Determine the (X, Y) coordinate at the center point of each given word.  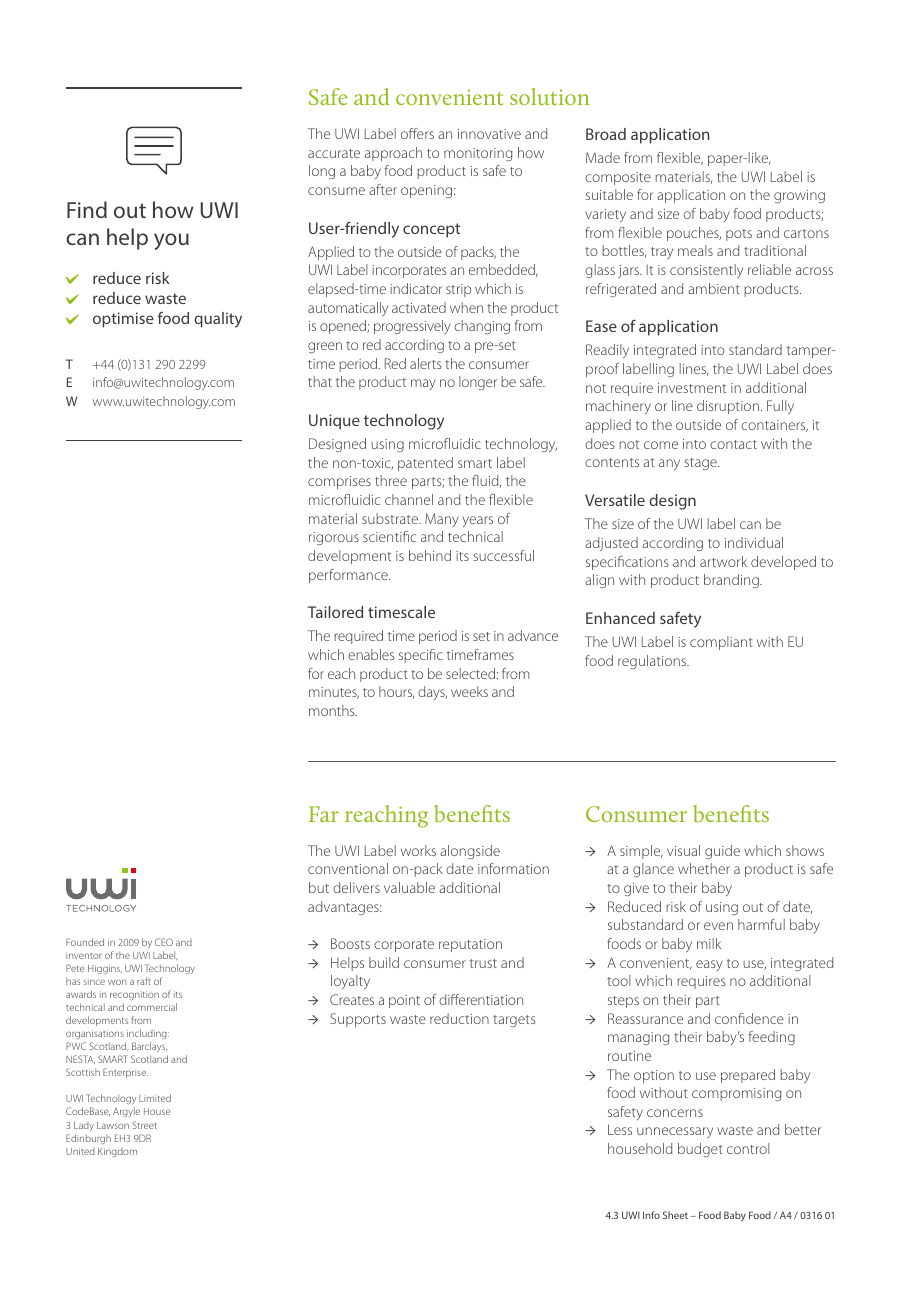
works (418, 850)
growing (799, 196)
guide (722, 852)
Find (87, 209)
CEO (164, 942)
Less (620, 1129)
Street (144, 1125)
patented (425, 464)
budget (700, 1150)
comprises (339, 482)
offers (417, 133)
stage (701, 464)
